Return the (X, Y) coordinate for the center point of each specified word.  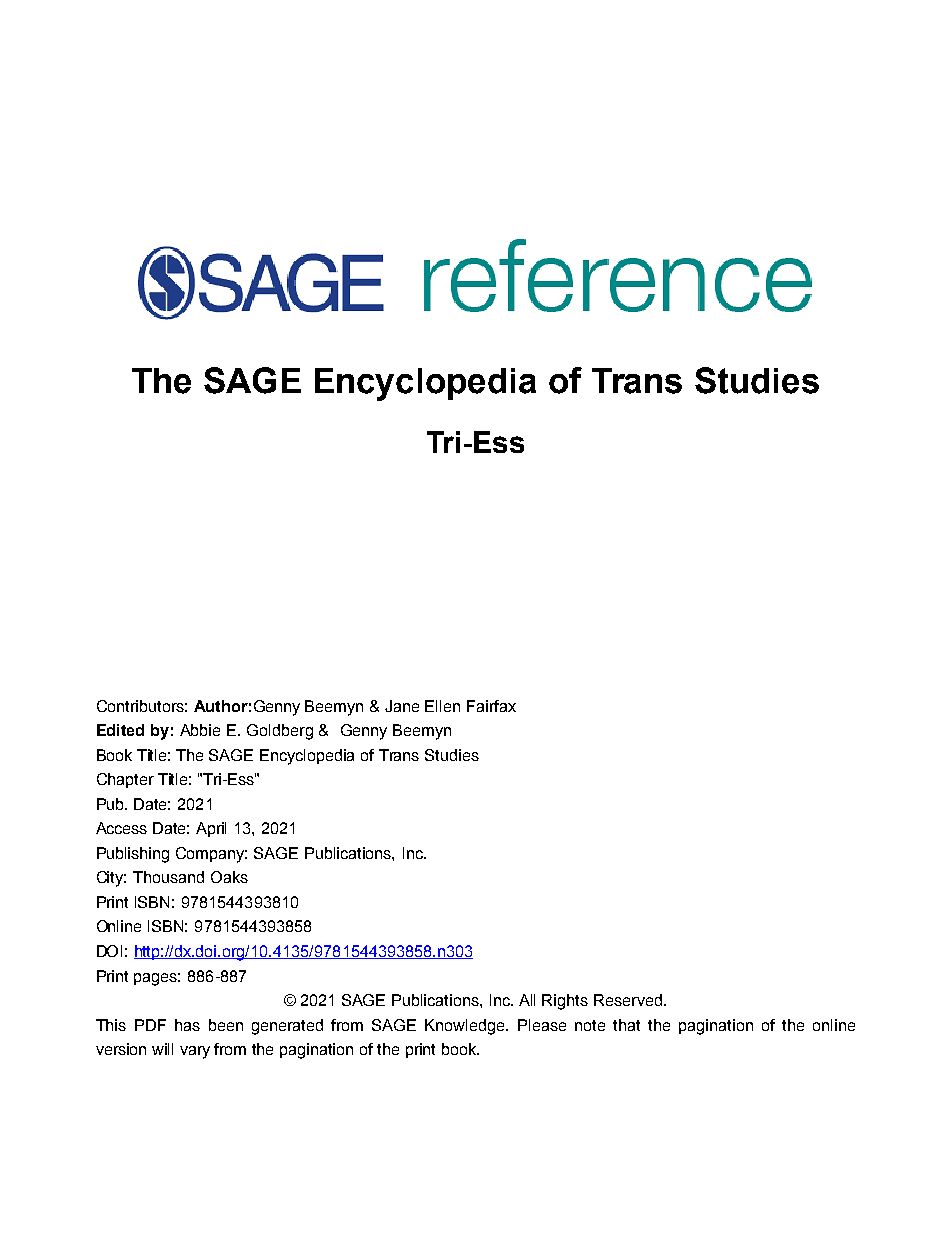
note (590, 1025)
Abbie (200, 730)
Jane (402, 706)
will (162, 1049)
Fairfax (491, 706)
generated (287, 1027)
